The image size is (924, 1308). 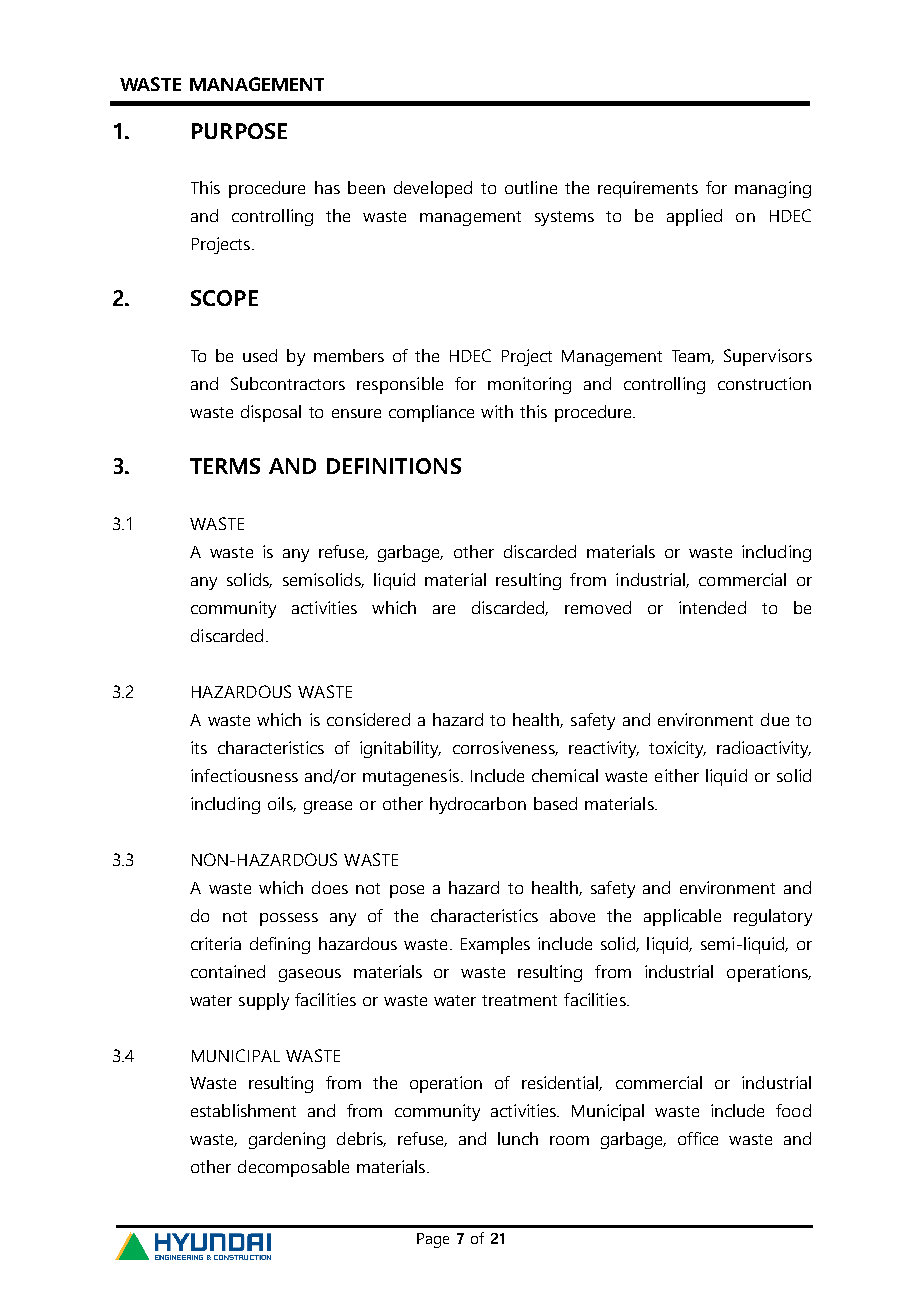 What do you see at coordinates (495, 945) in the screenshot?
I see `Examples` at bounding box center [495, 945].
